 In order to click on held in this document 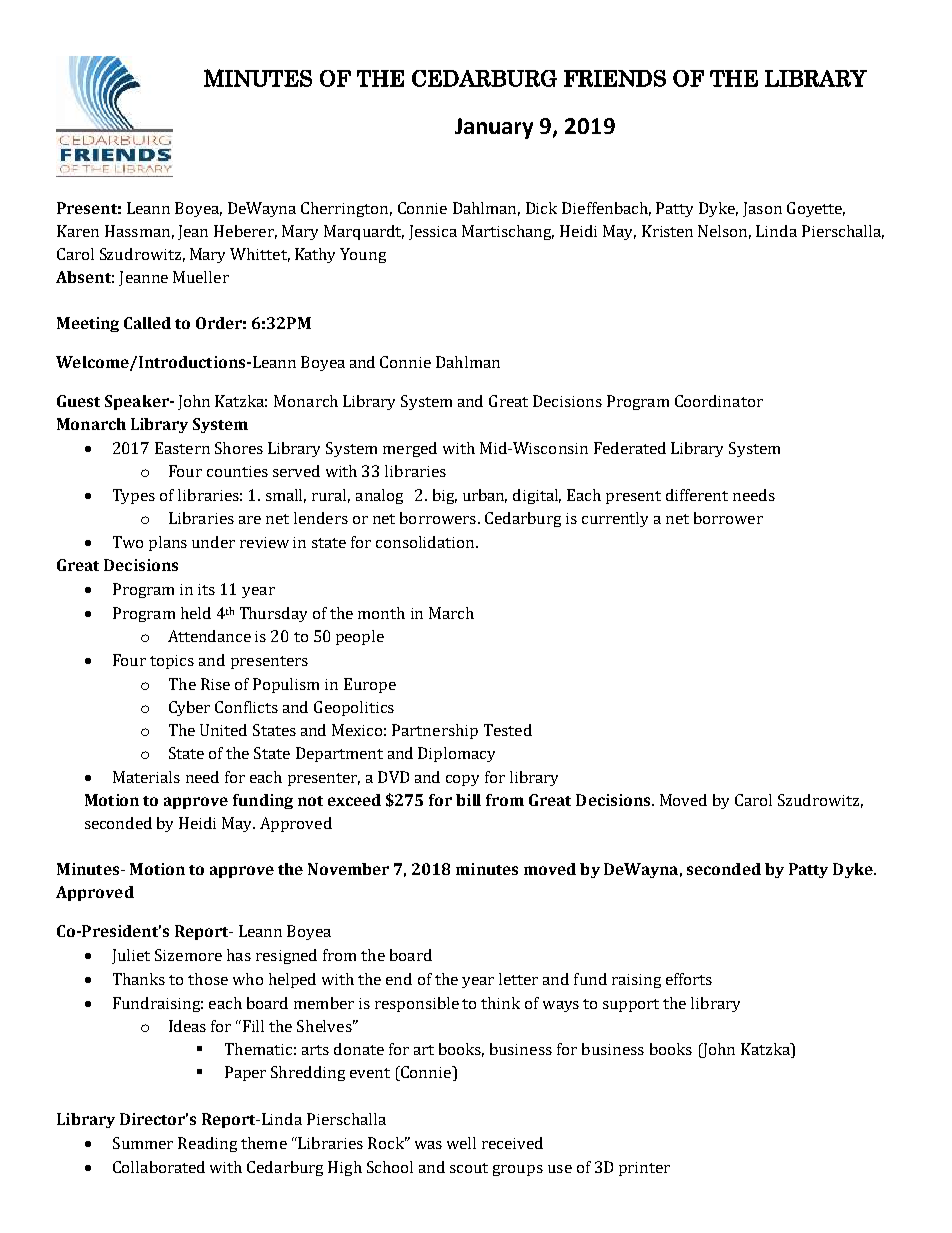, I will do `click(196, 613)`.
